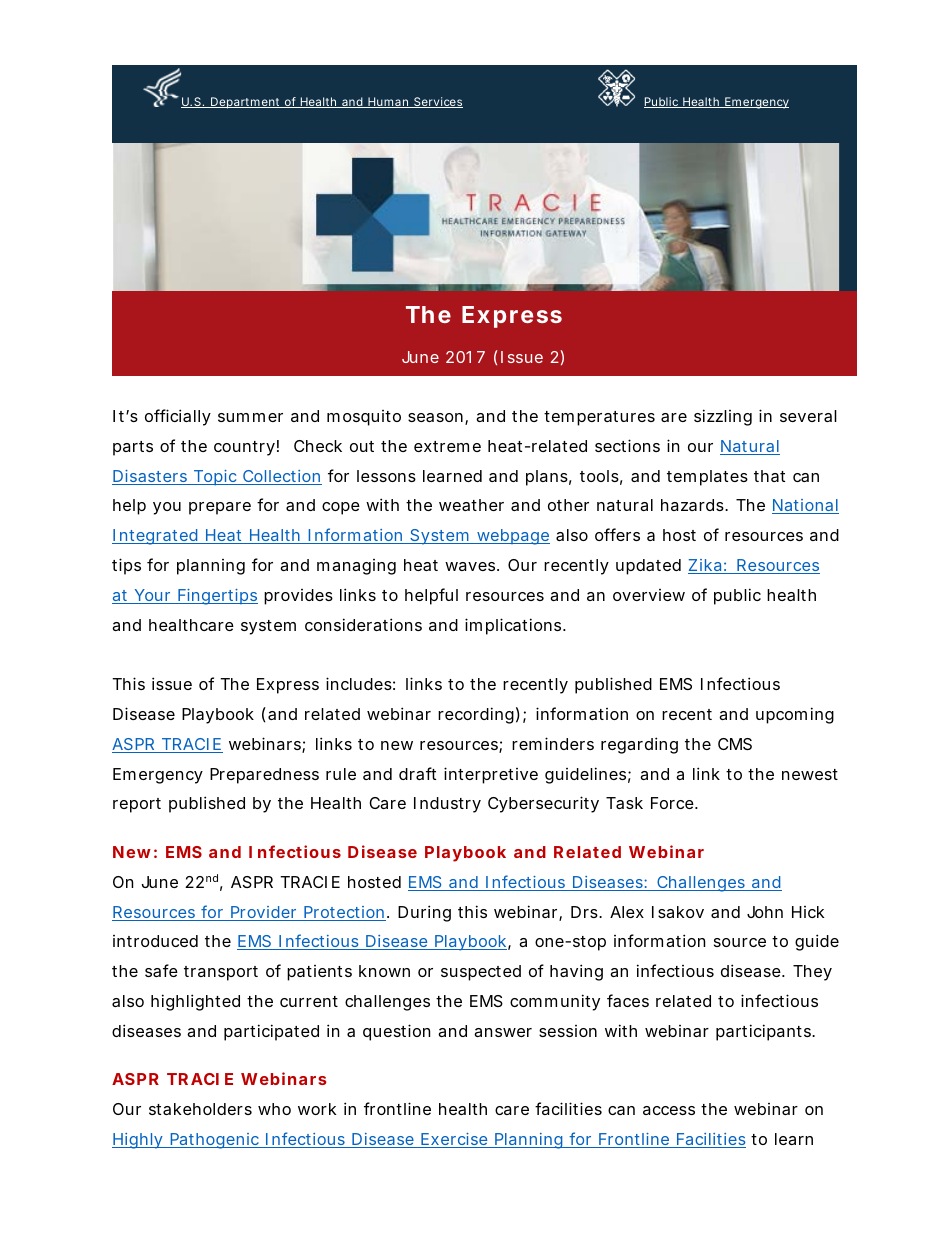 The width and height of the screenshot is (952, 1233). Describe the element at coordinates (390, 102) in the screenshot. I see `Human` at that location.
